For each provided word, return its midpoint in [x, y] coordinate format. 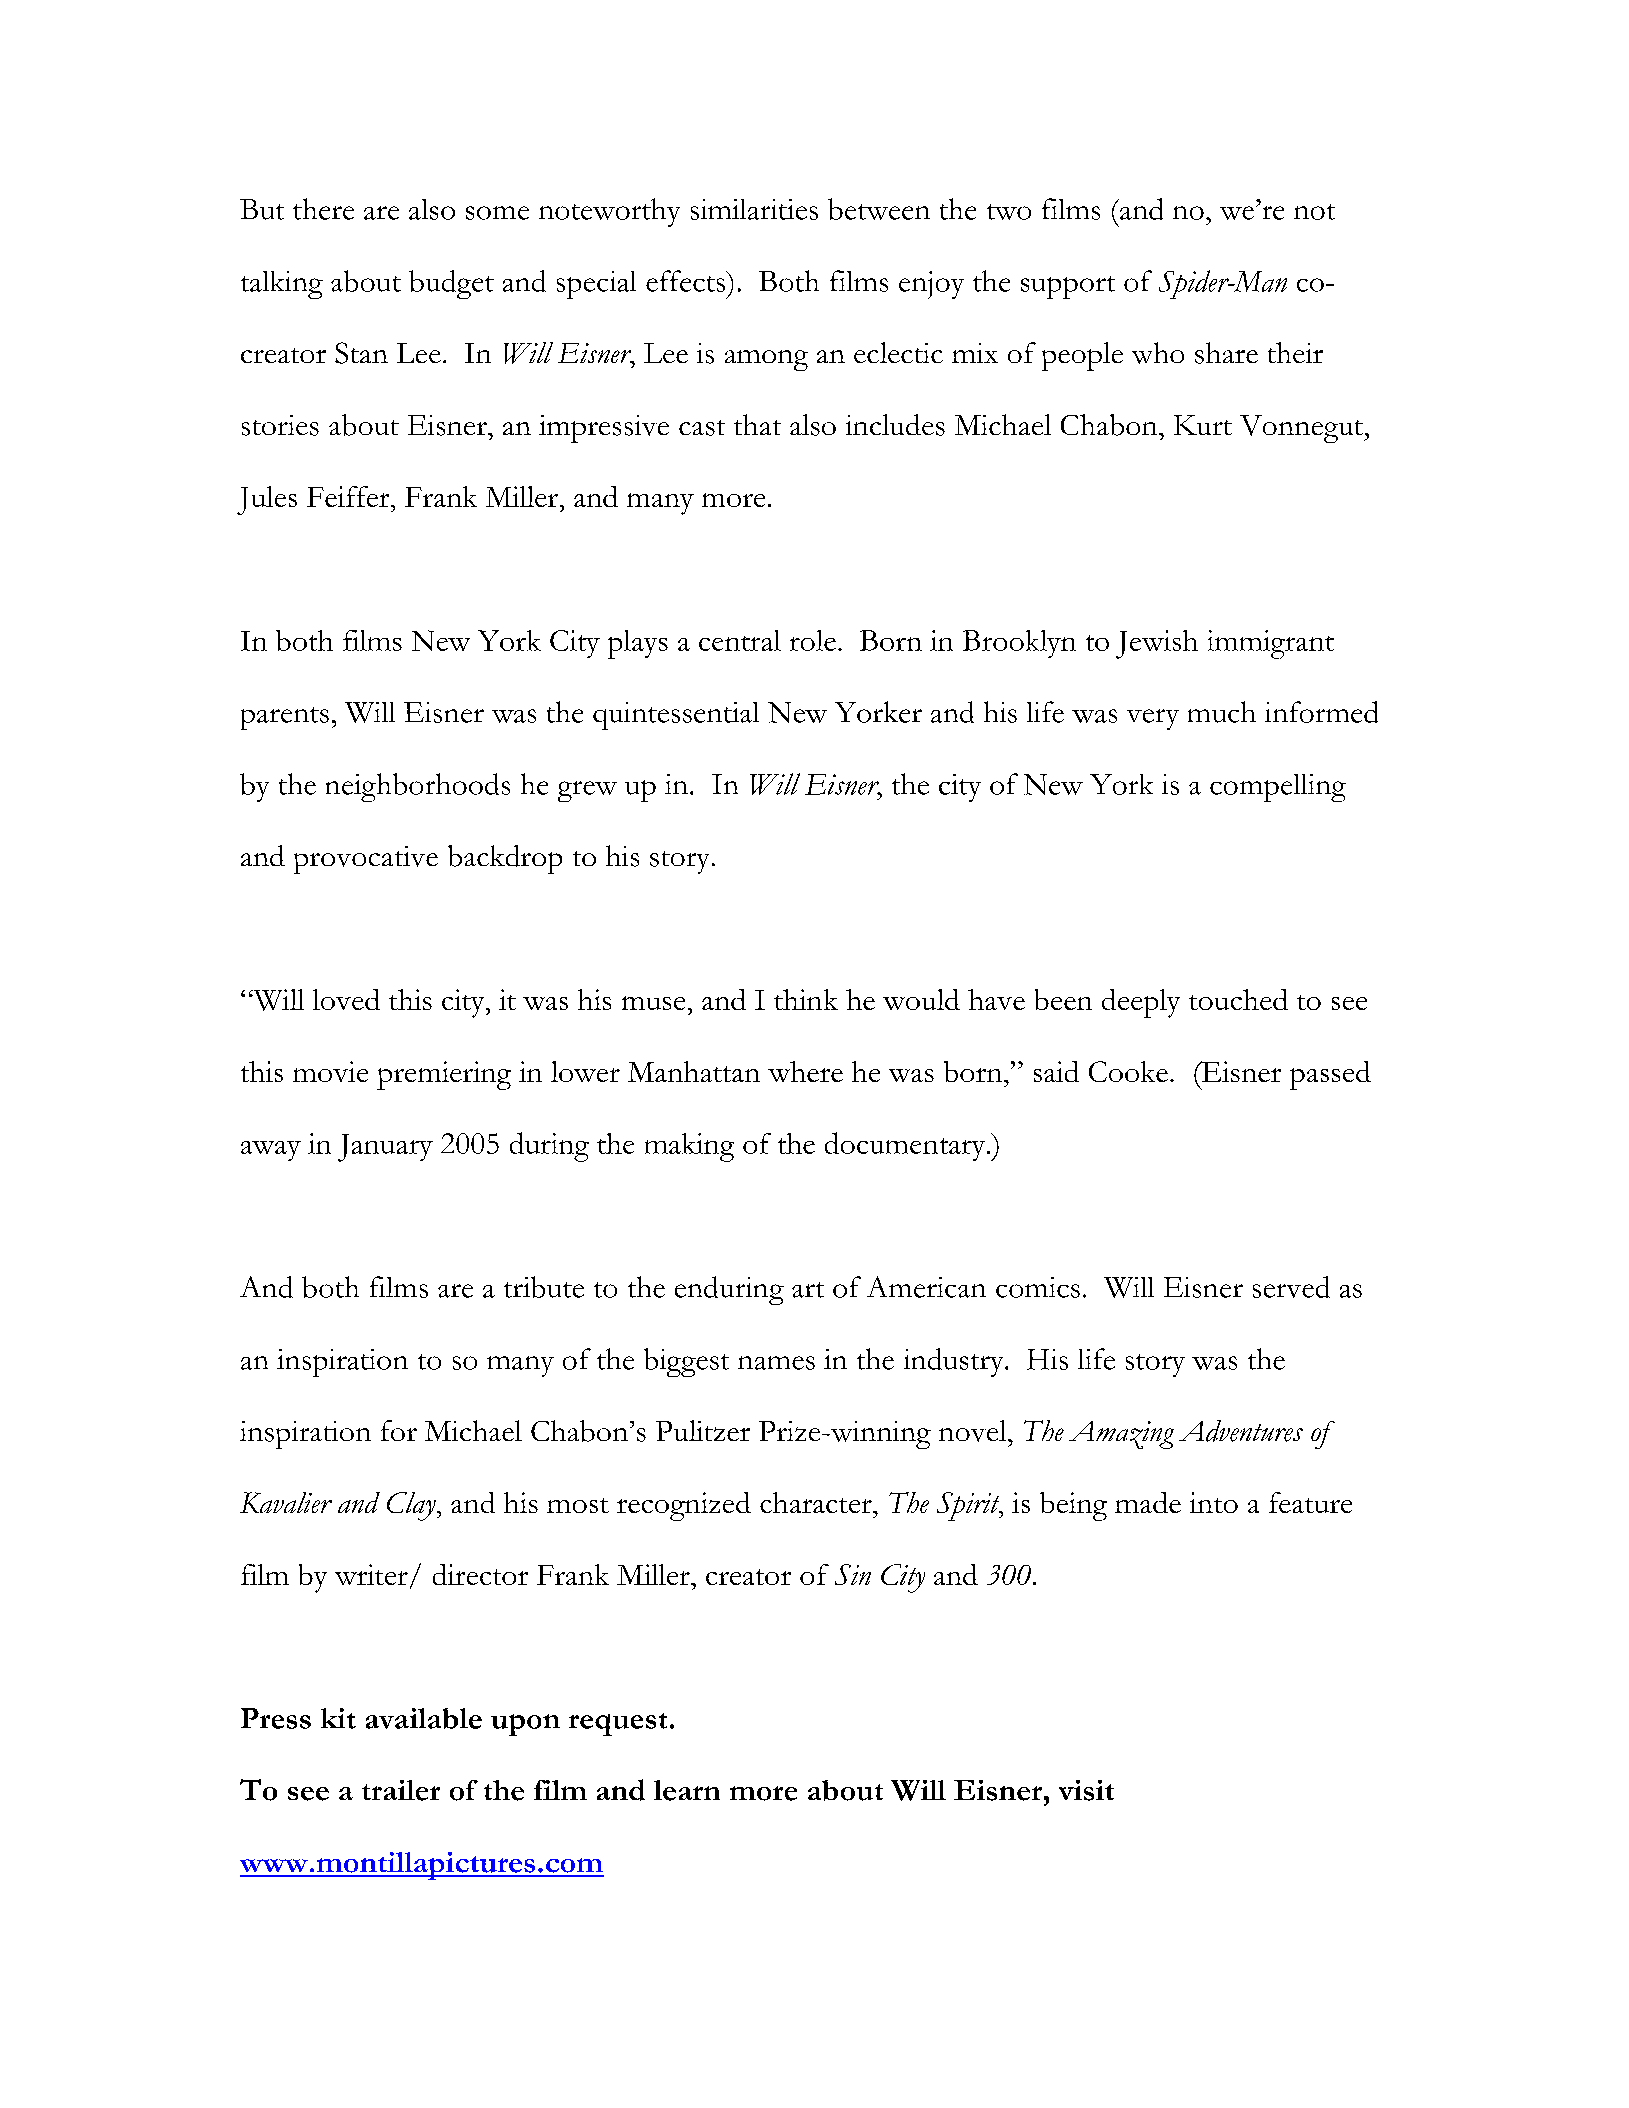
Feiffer [349, 496]
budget [451, 284]
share [1226, 353]
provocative [366, 860]
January [385, 1148]
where [805, 1071]
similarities [754, 209]
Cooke [1128, 1071]
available [424, 1718]
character [817, 1502]
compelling [1278, 788]
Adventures [1241, 1431]
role [813, 640]
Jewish [1157, 644]
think [806, 999]
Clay [412, 1506]
